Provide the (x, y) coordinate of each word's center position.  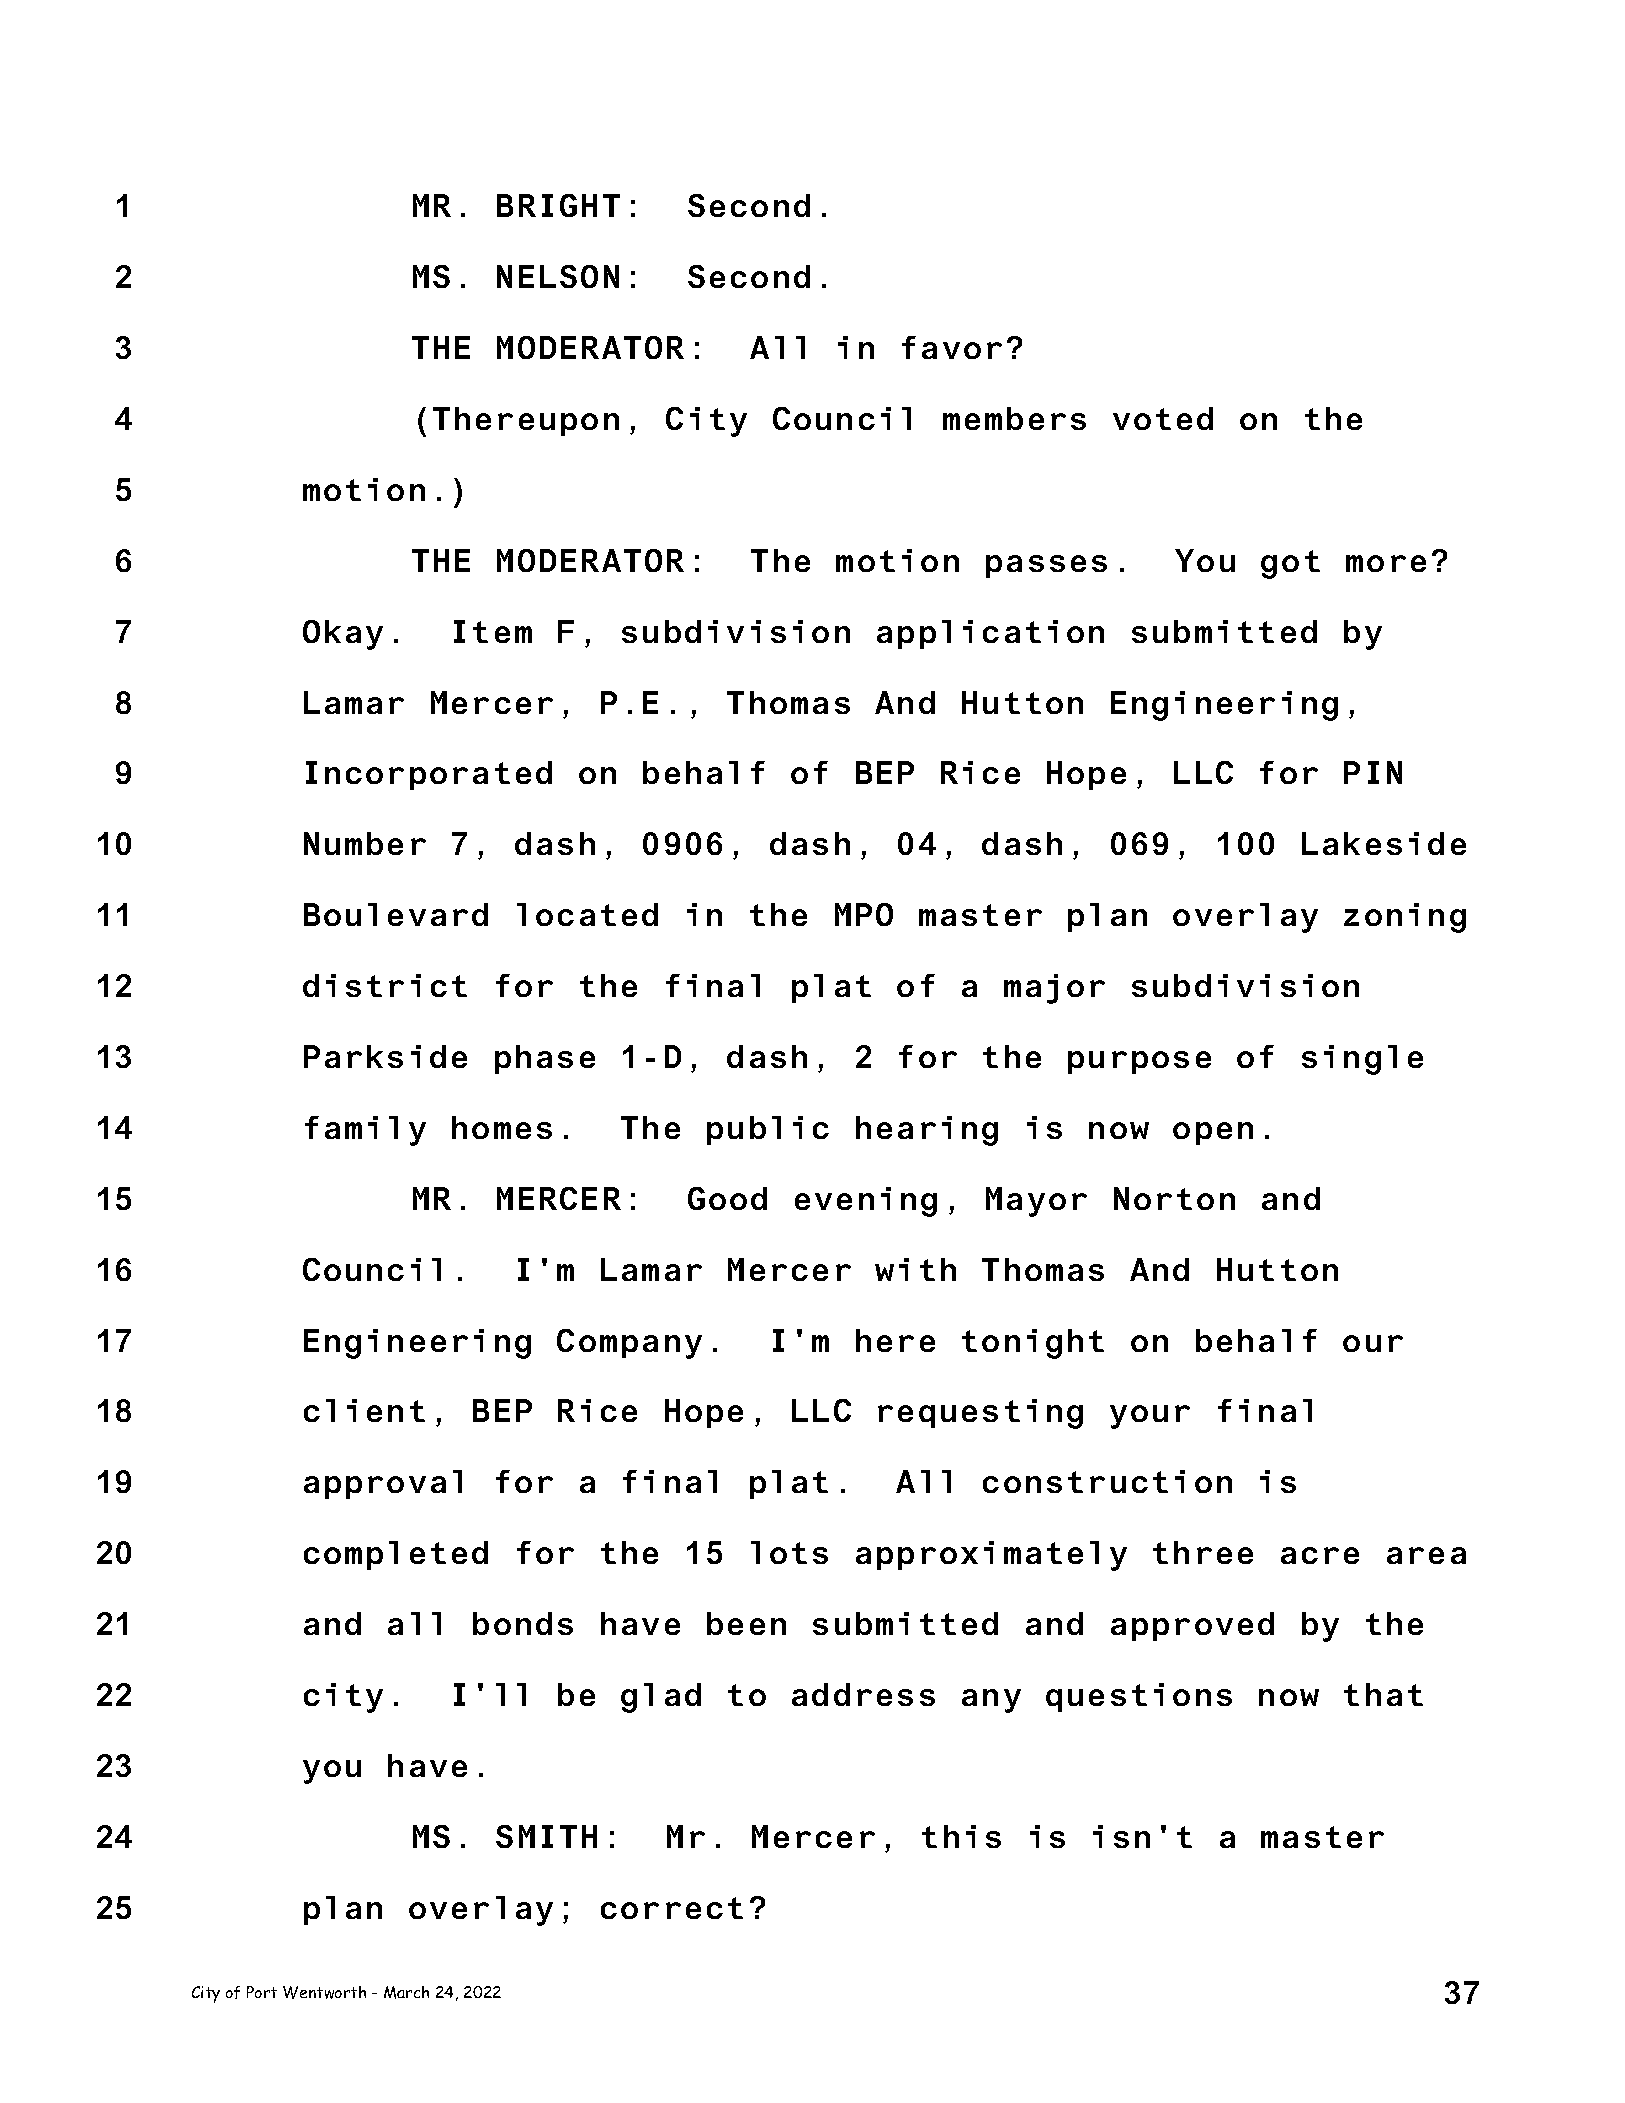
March (406, 1992)
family (365, 1131)
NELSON (558, 276)
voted (1163, 418)
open (1213, 1133)
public (768, 1130)
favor (952, 347)
